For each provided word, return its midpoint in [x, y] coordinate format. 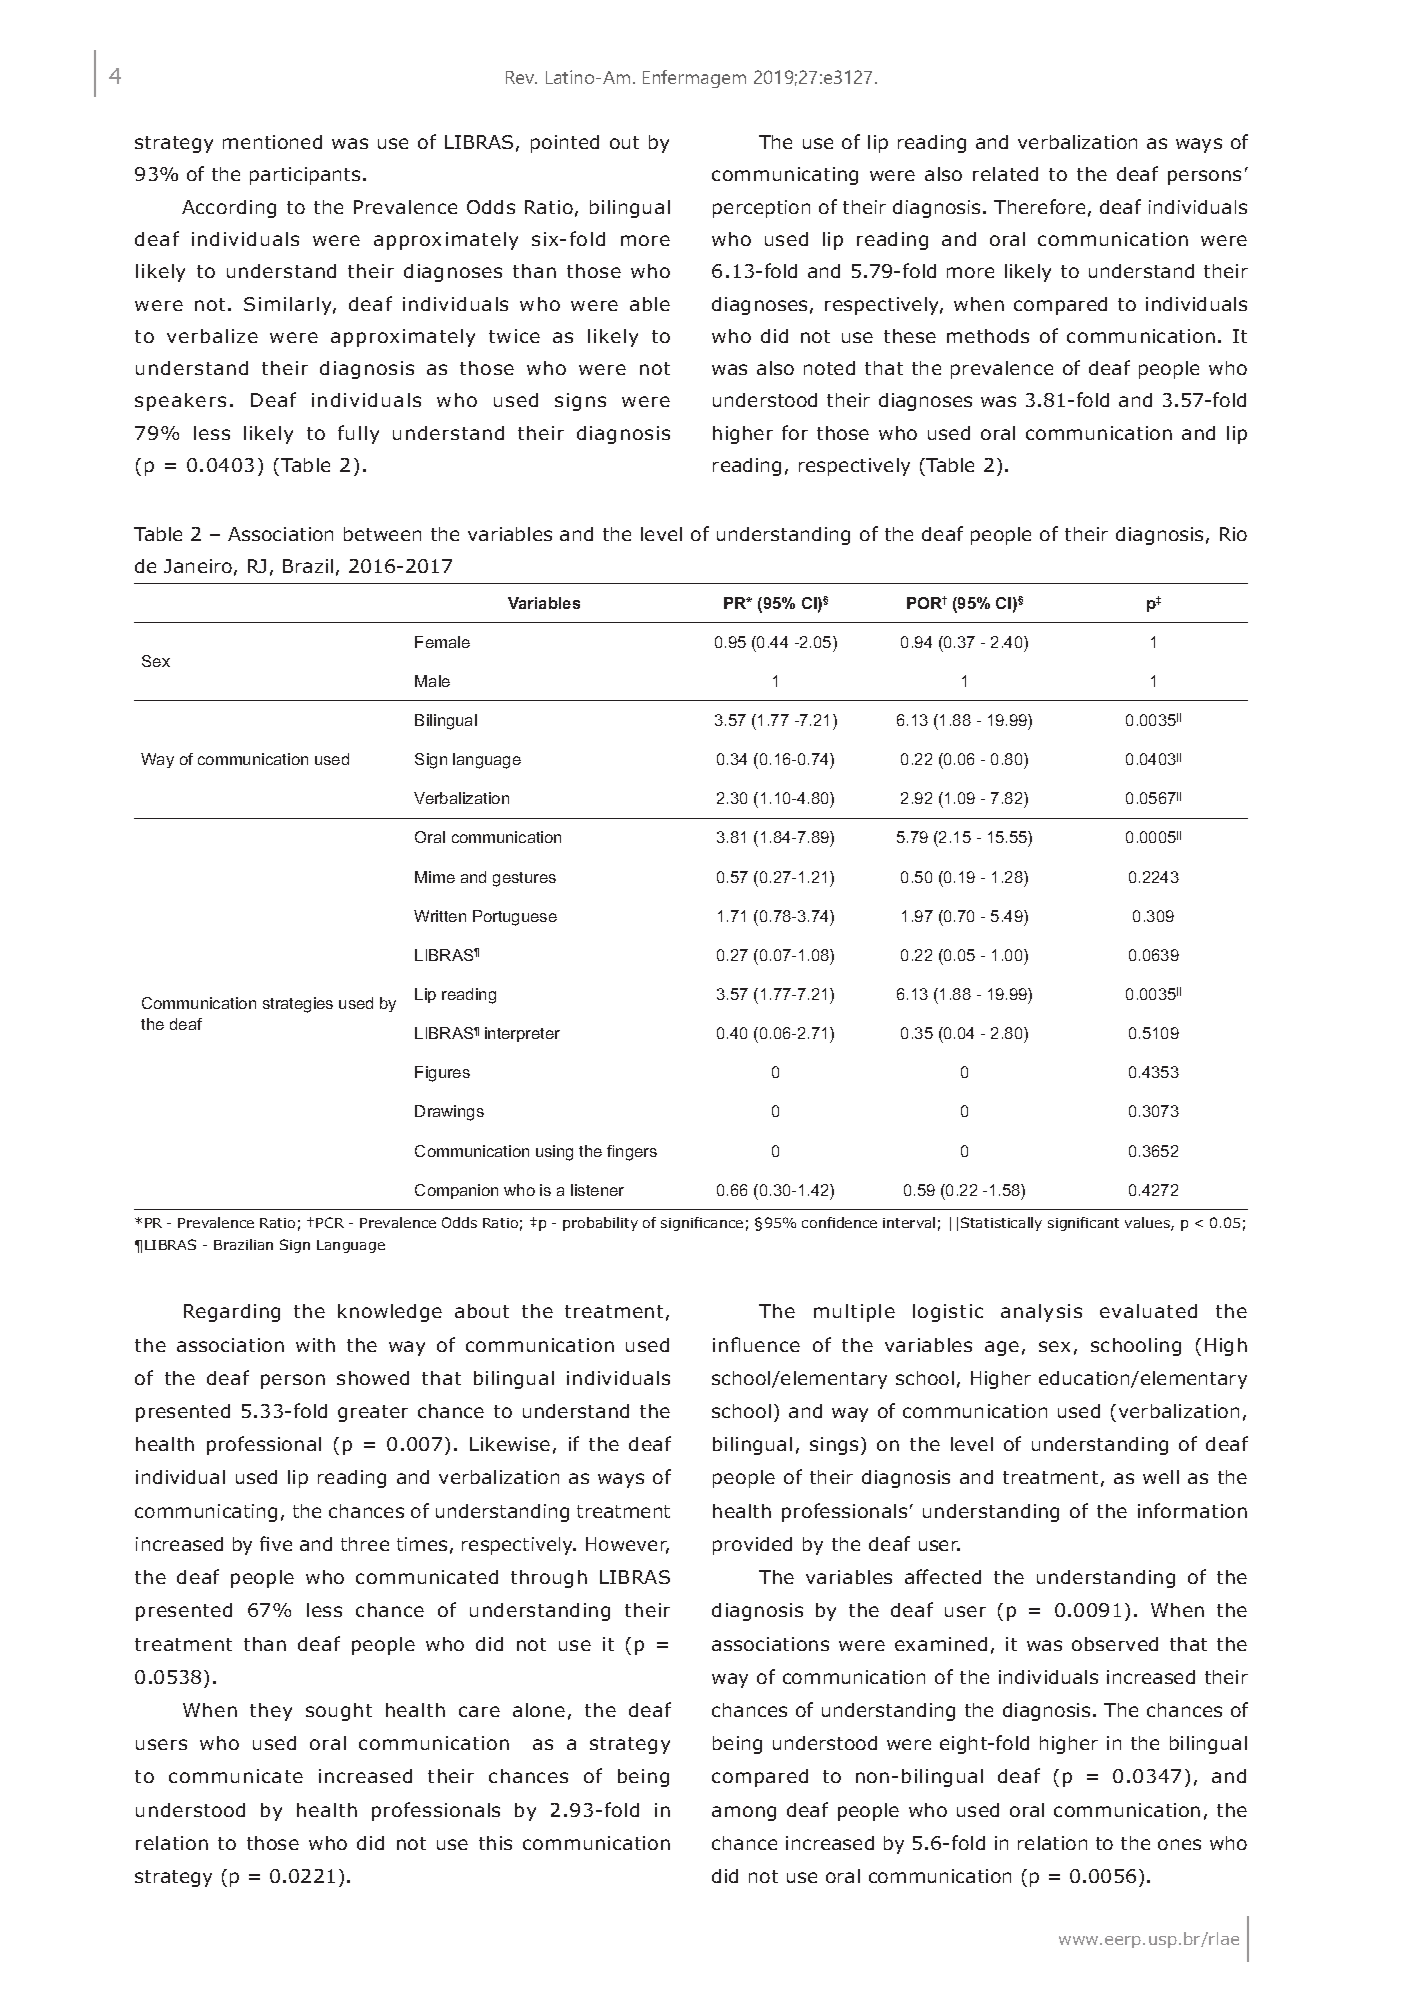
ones [1179, 1844]
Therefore [1039, 206]
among [744, 1813]
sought [339, 1712]
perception [761, 209]
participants [305, 176]
